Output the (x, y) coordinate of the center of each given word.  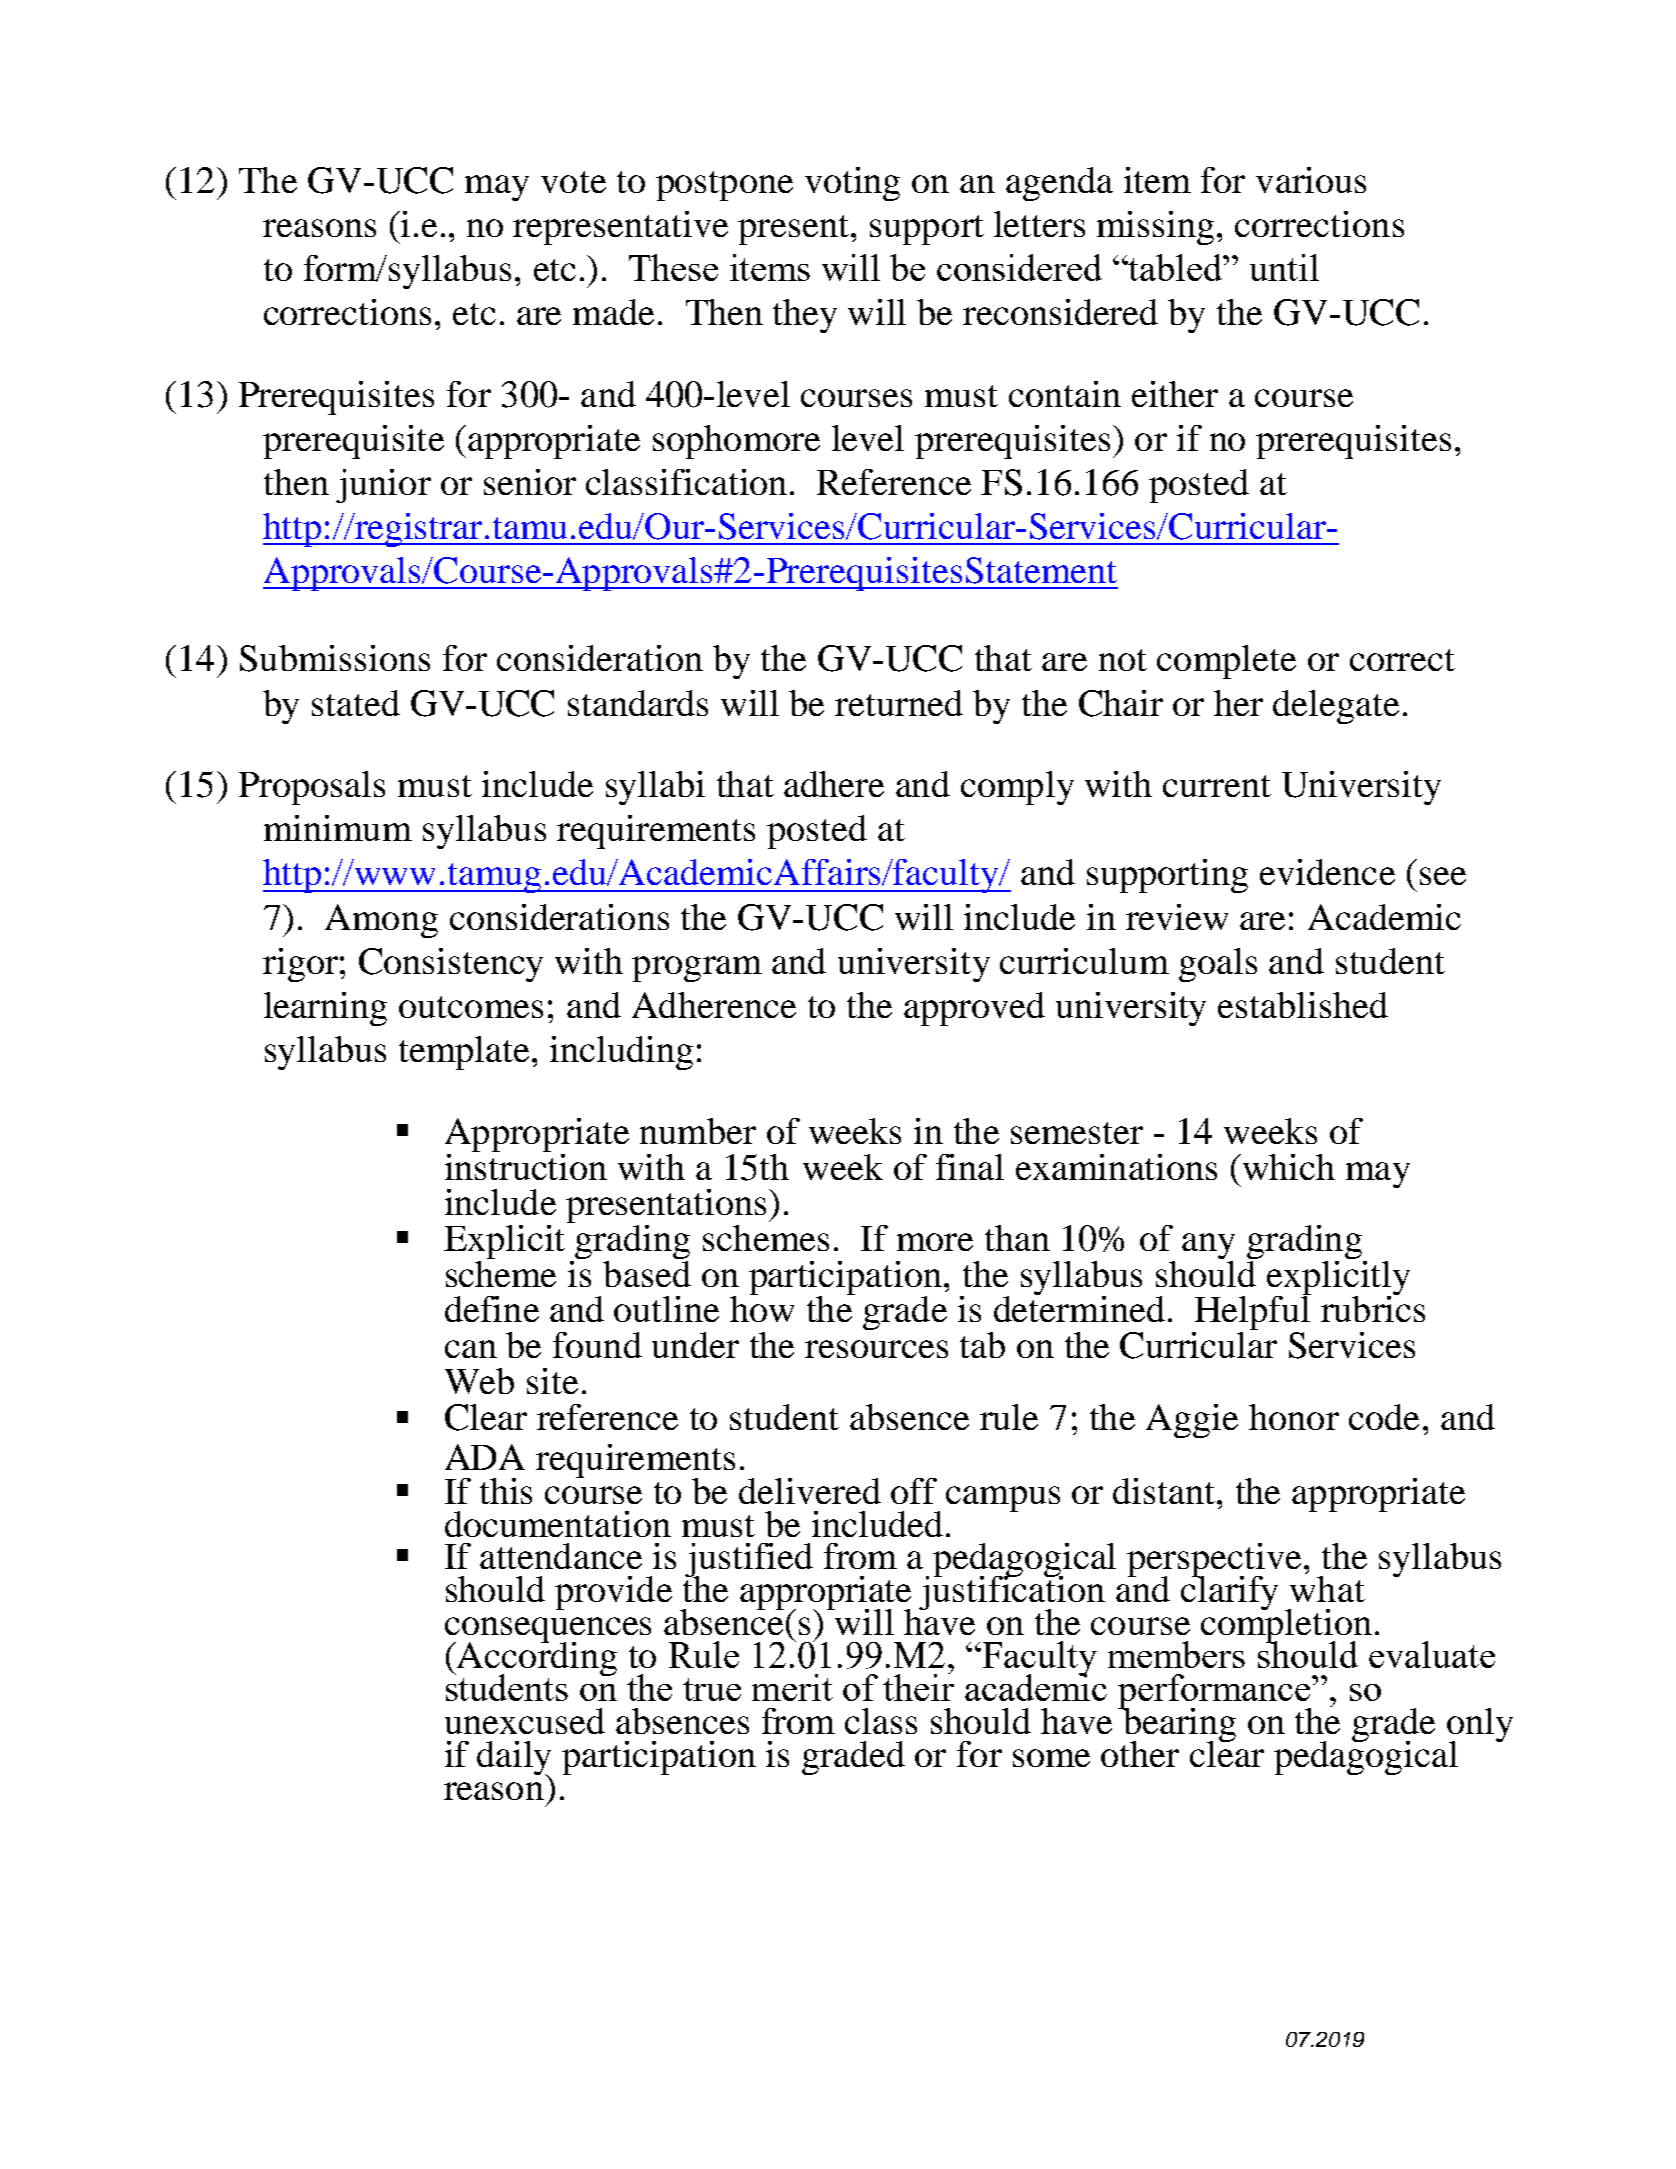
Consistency (451, 965)
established (1303, 1005)
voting (852, 184)
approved (974, 1009)
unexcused (525, 1721)
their (918, 1686)
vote (573, 182)
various (1311, 180)
